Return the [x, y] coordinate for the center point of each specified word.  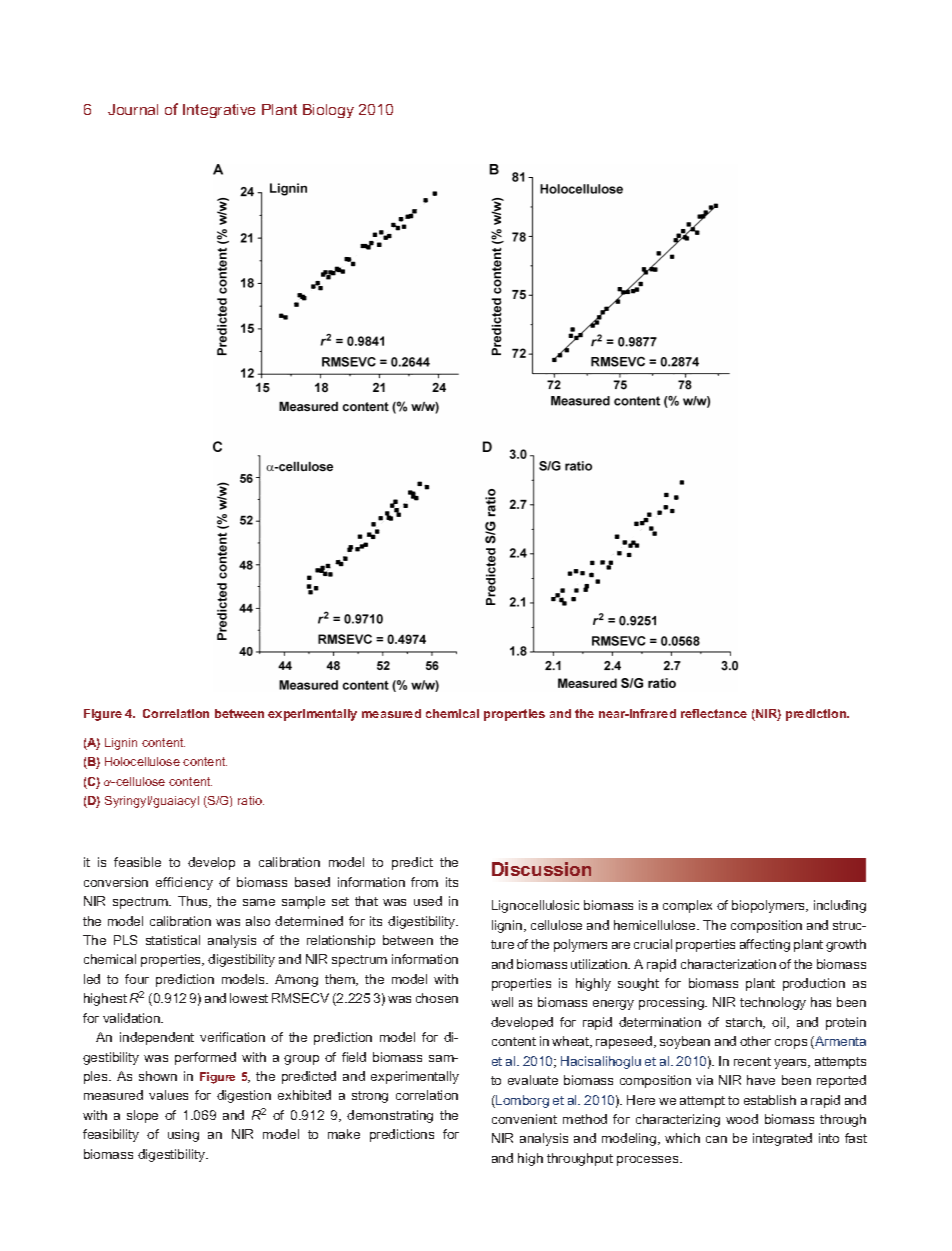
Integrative [219, 111]
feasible [137, 862]
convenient [524, 1119]
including [840, 906]
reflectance [714, 713]
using [183, 1135]
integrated [782, 1139]
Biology [328, 111]
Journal [133, 109]
